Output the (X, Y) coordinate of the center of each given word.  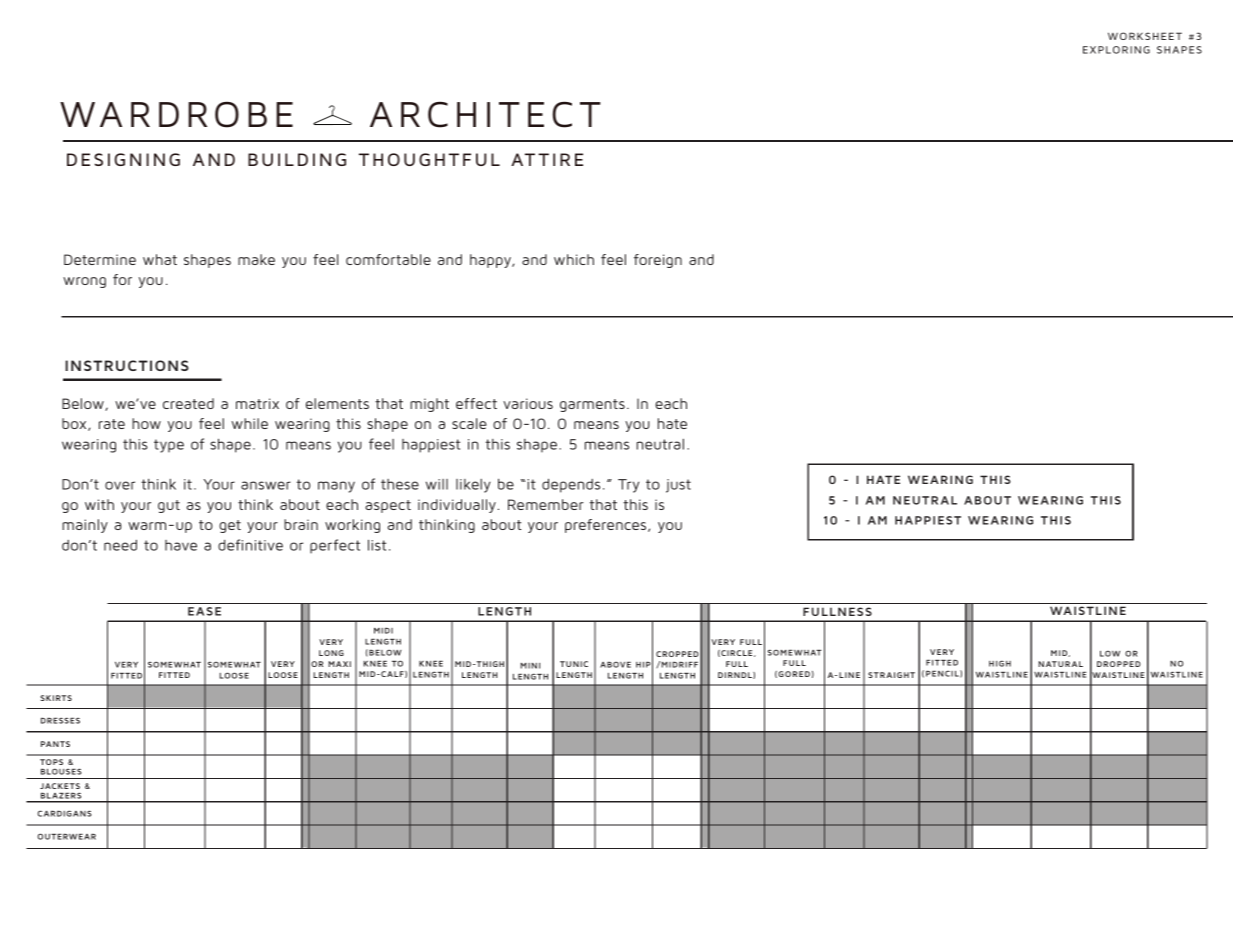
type (169, 446)
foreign (658, 261)
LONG (331, 653)
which (574, 259)
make (256, 259)
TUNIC (574, 664)
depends (571, 485)
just (678, 486)
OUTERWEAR (67, 836)
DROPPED (1119, 664)
